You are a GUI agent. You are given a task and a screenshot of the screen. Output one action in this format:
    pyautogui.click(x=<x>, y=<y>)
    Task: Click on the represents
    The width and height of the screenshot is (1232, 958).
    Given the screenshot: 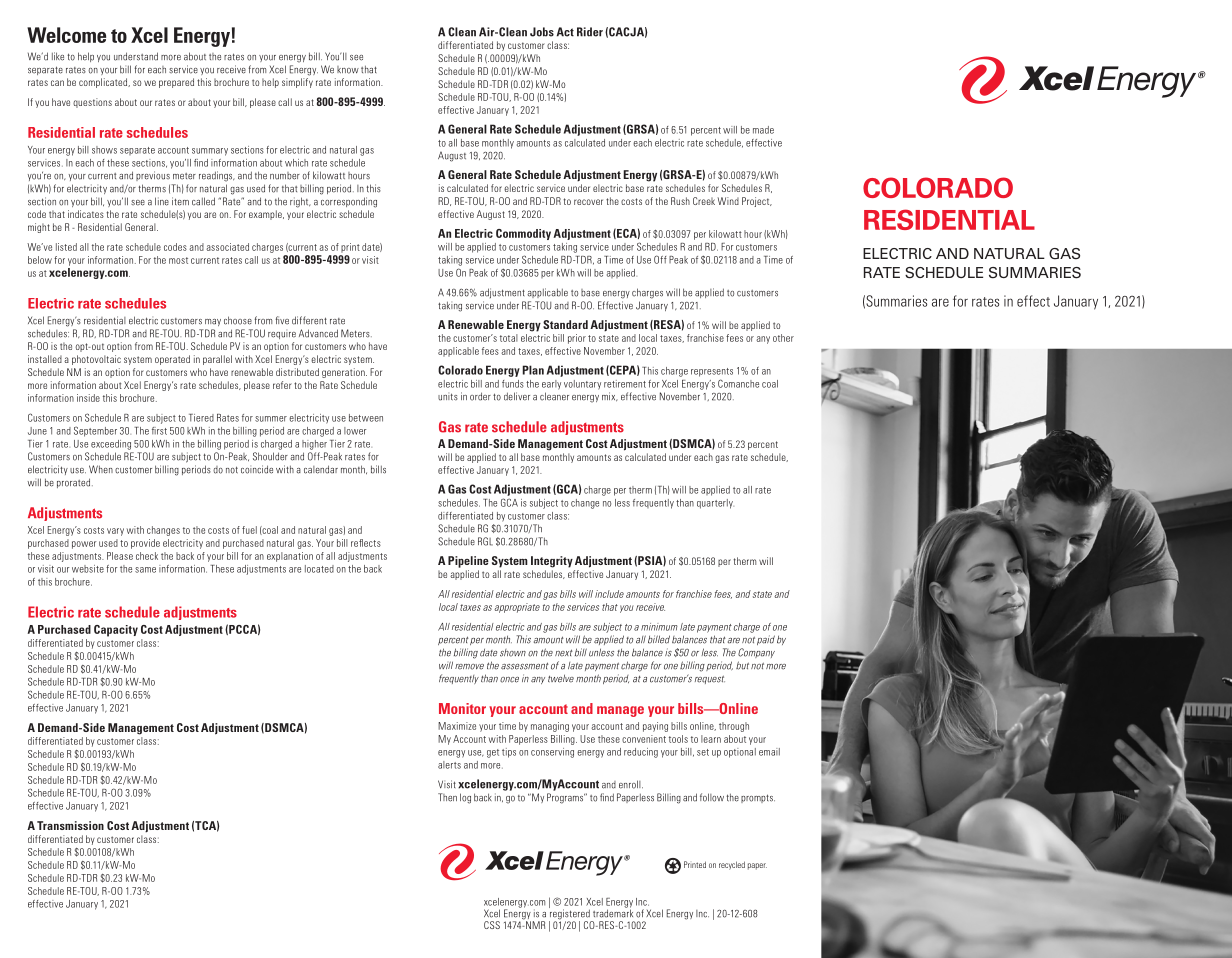 What is the action you would take?
    pyautogui.click(x=712, y=372)
